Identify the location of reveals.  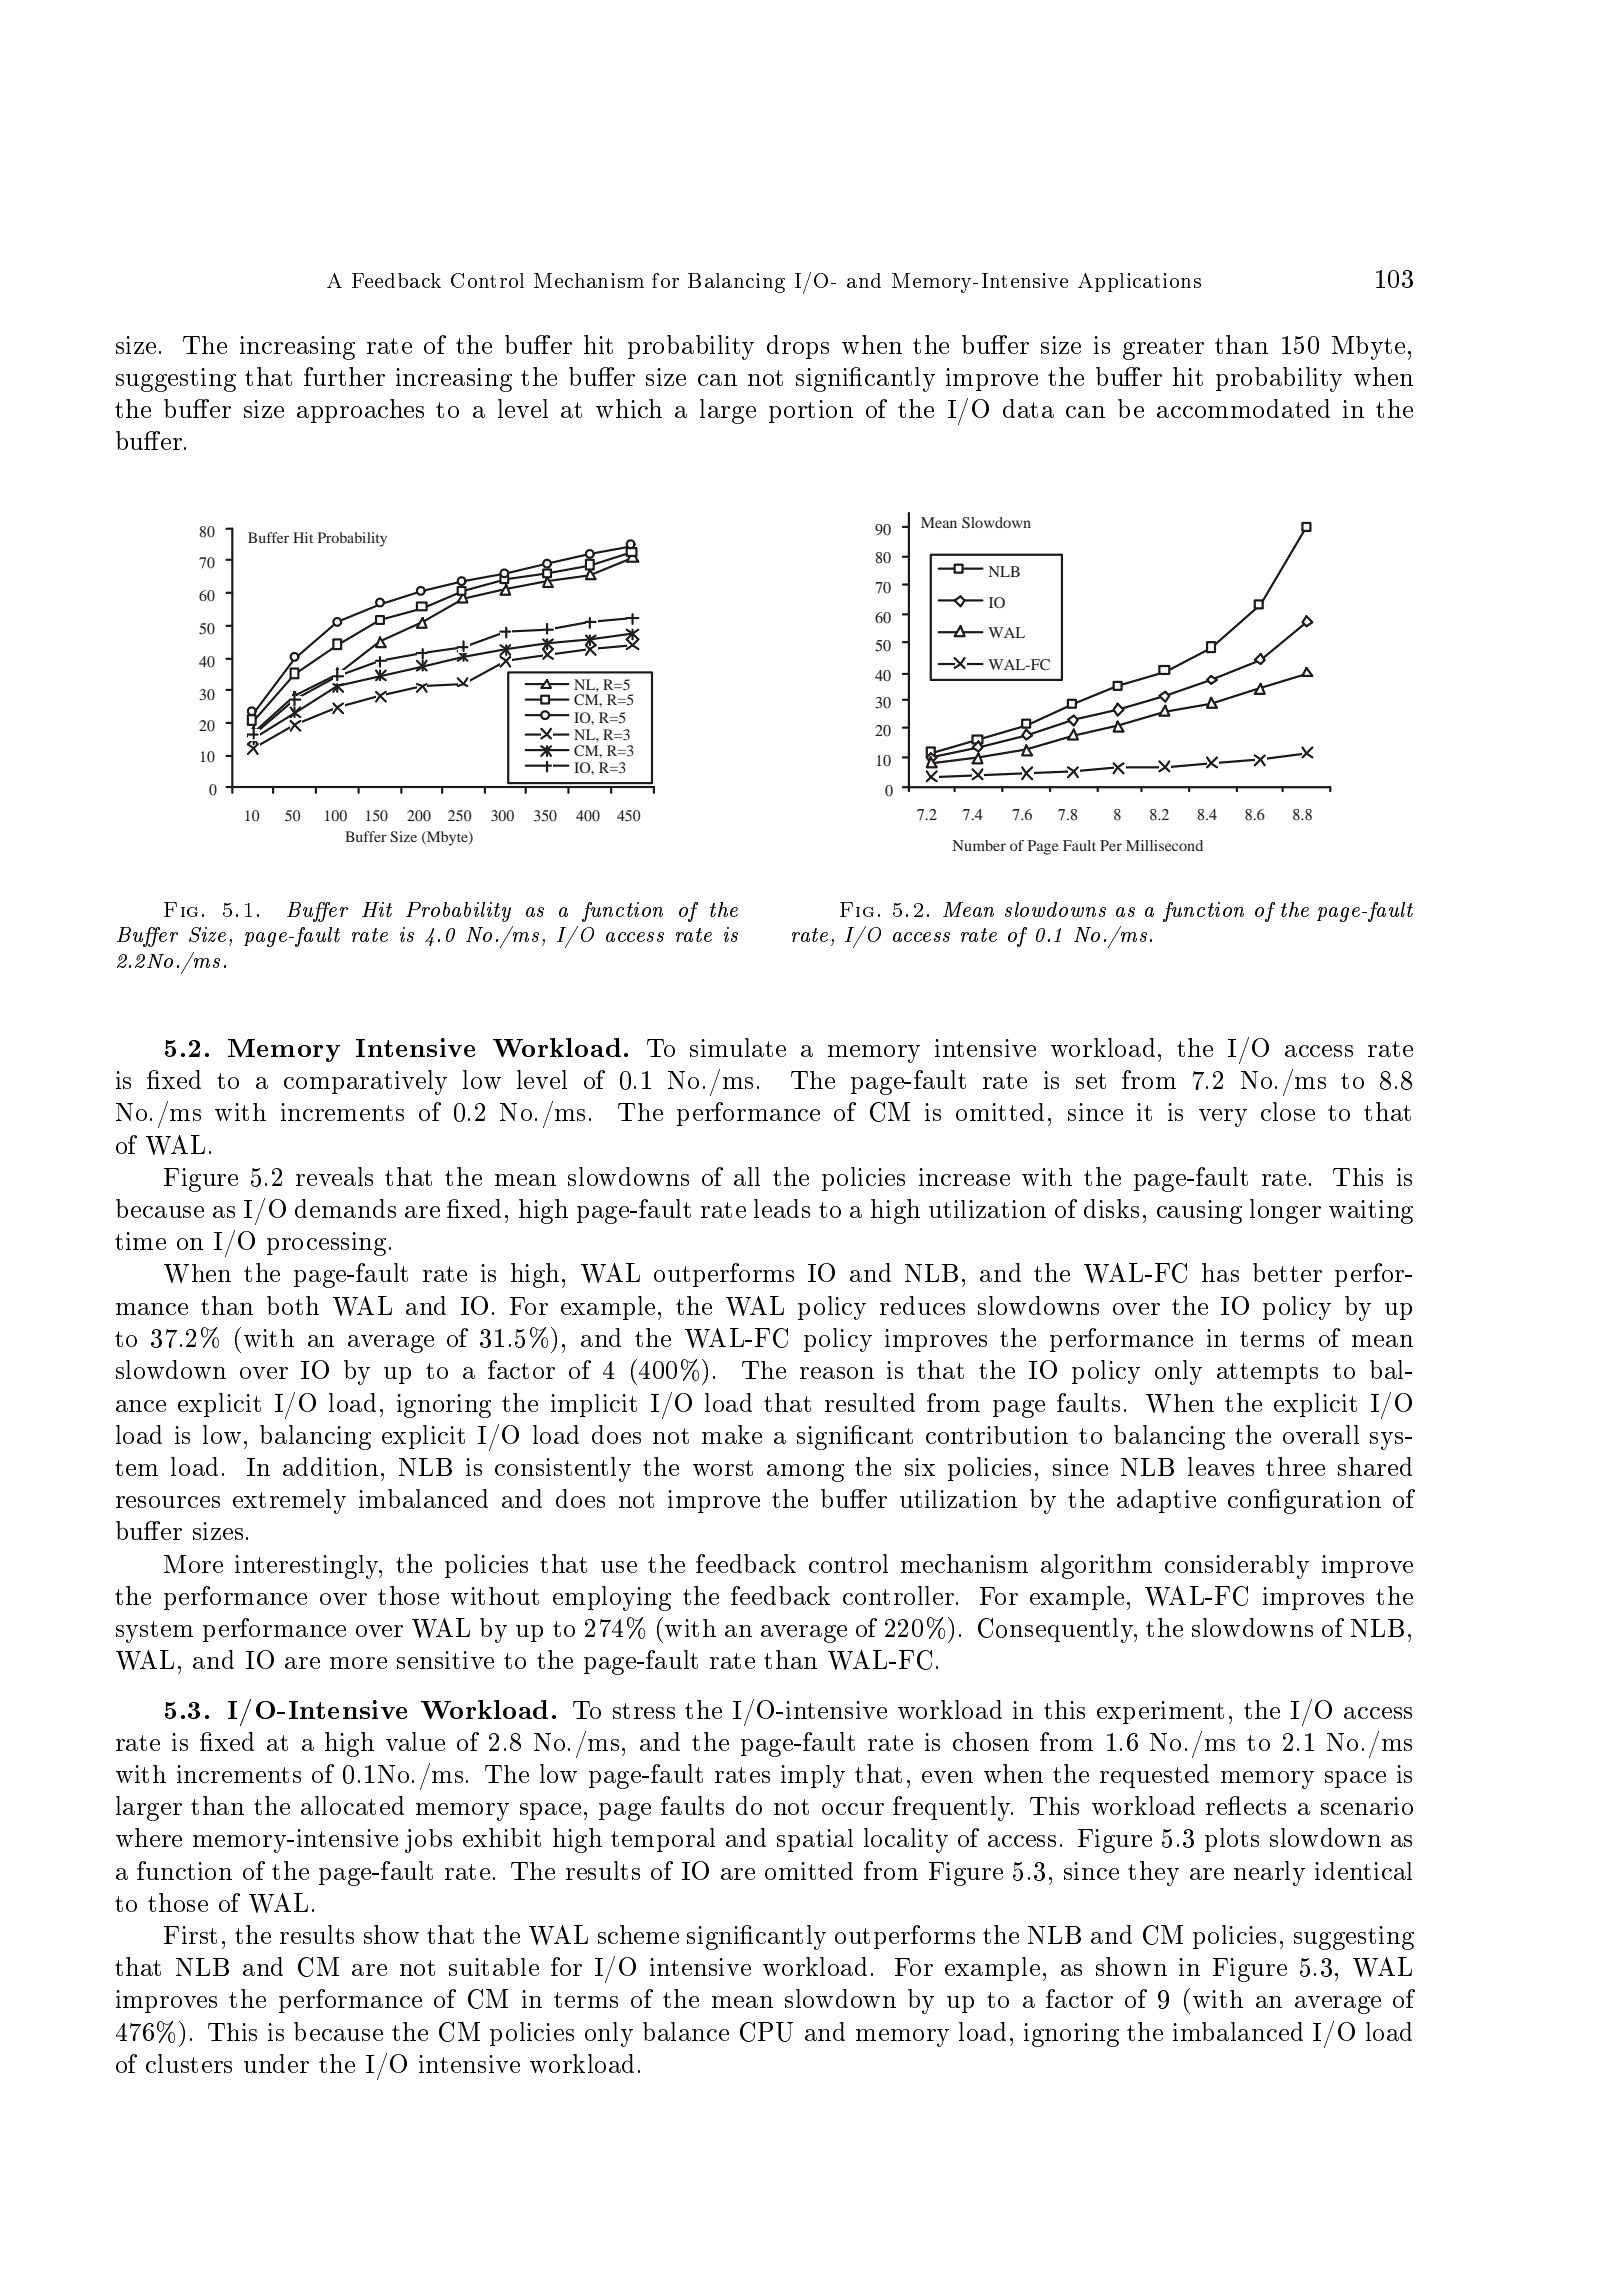
(334, 1176).
